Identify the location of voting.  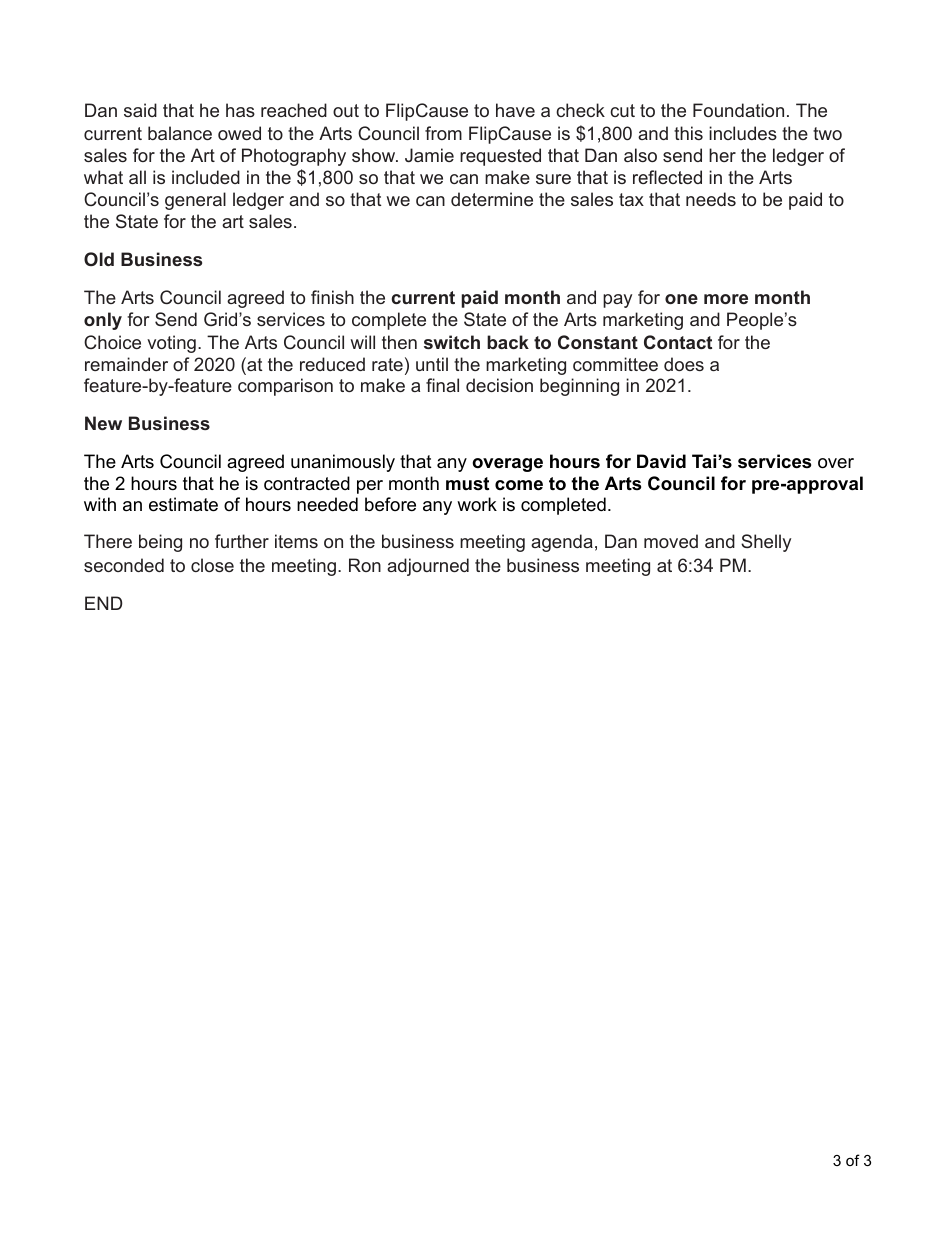
(171, 344).
